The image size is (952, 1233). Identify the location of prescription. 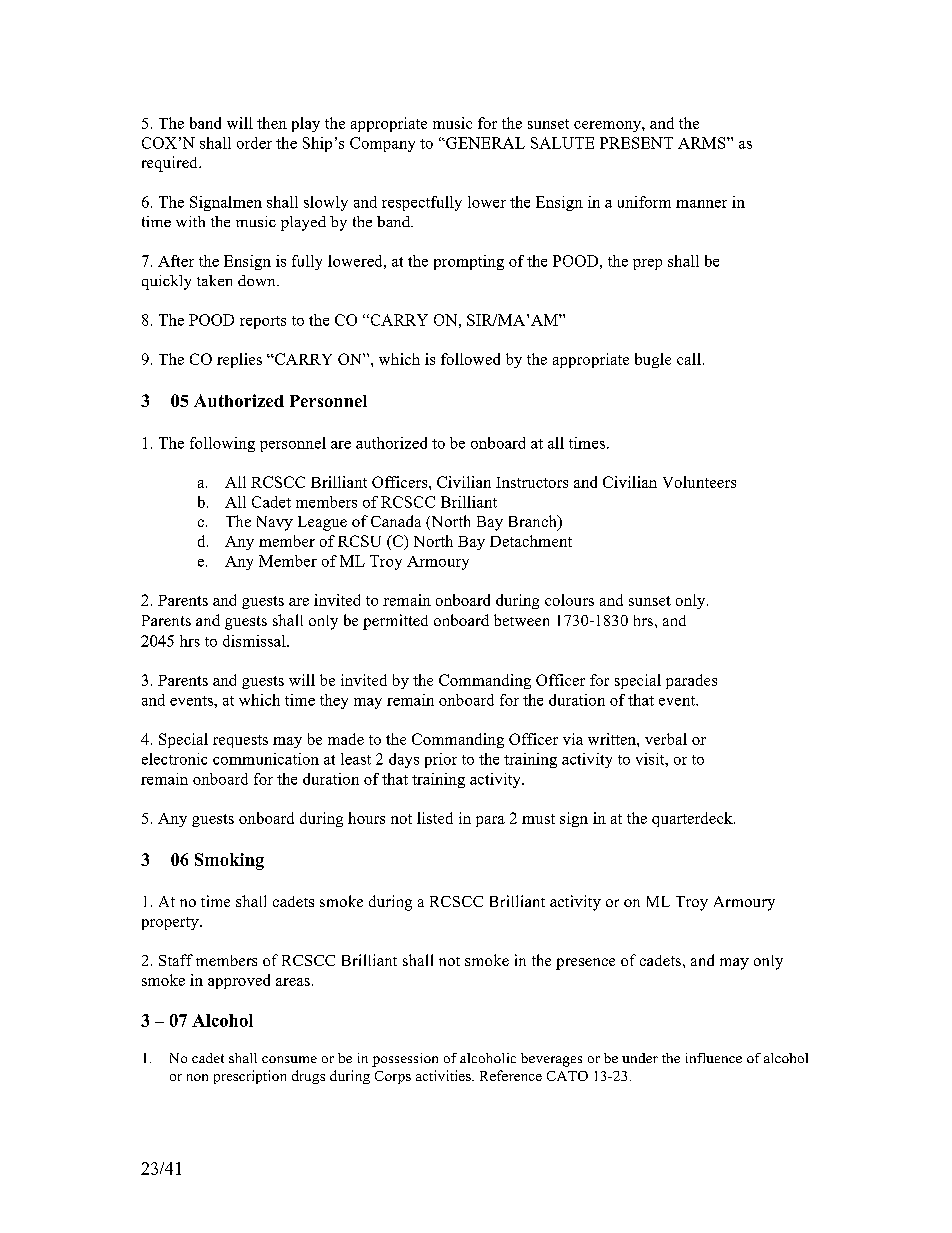
(250, 1077).
